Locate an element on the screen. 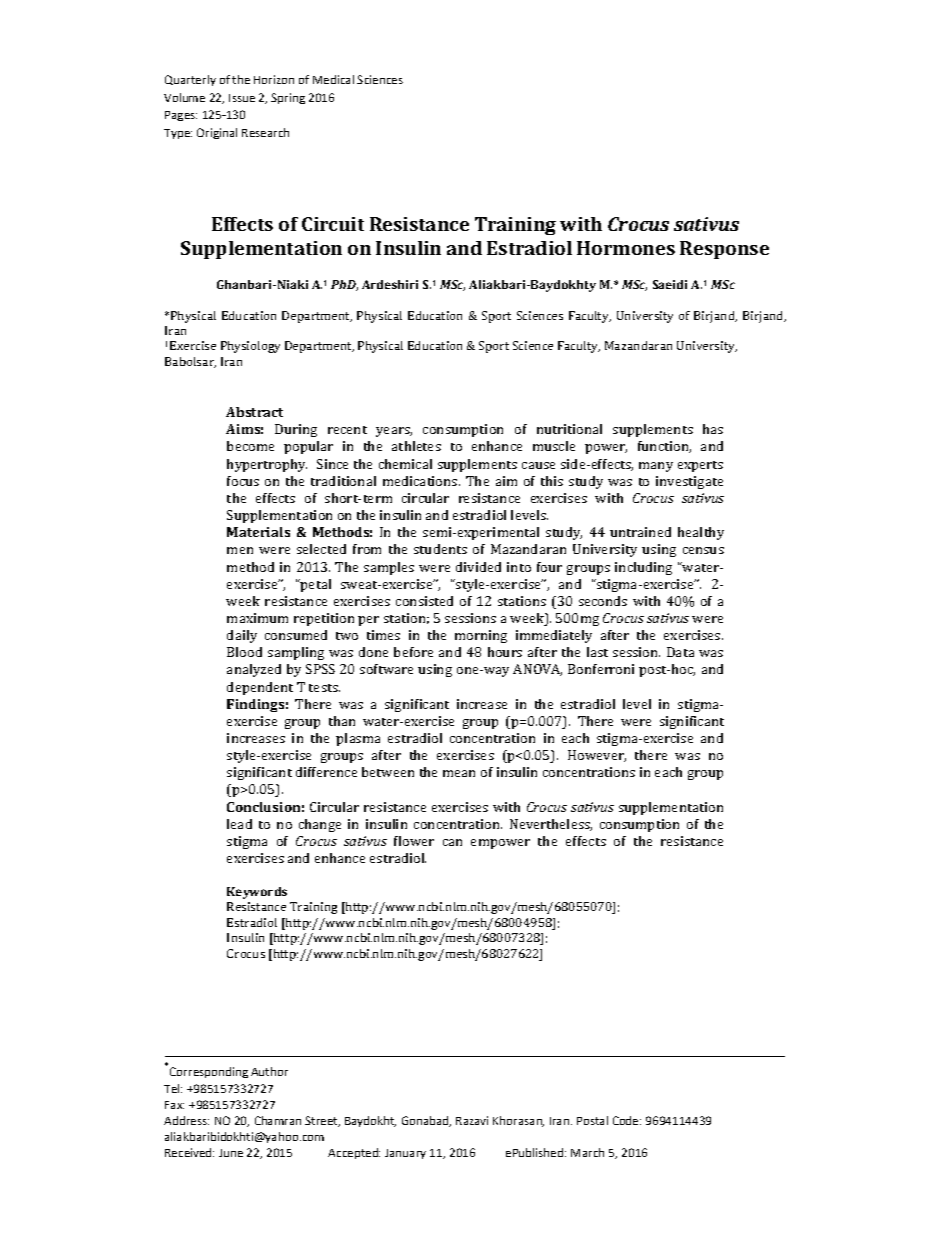 Image resolution: width=952 pixels, height=1233 pixels. Response is located at coordinates (724, 250).
